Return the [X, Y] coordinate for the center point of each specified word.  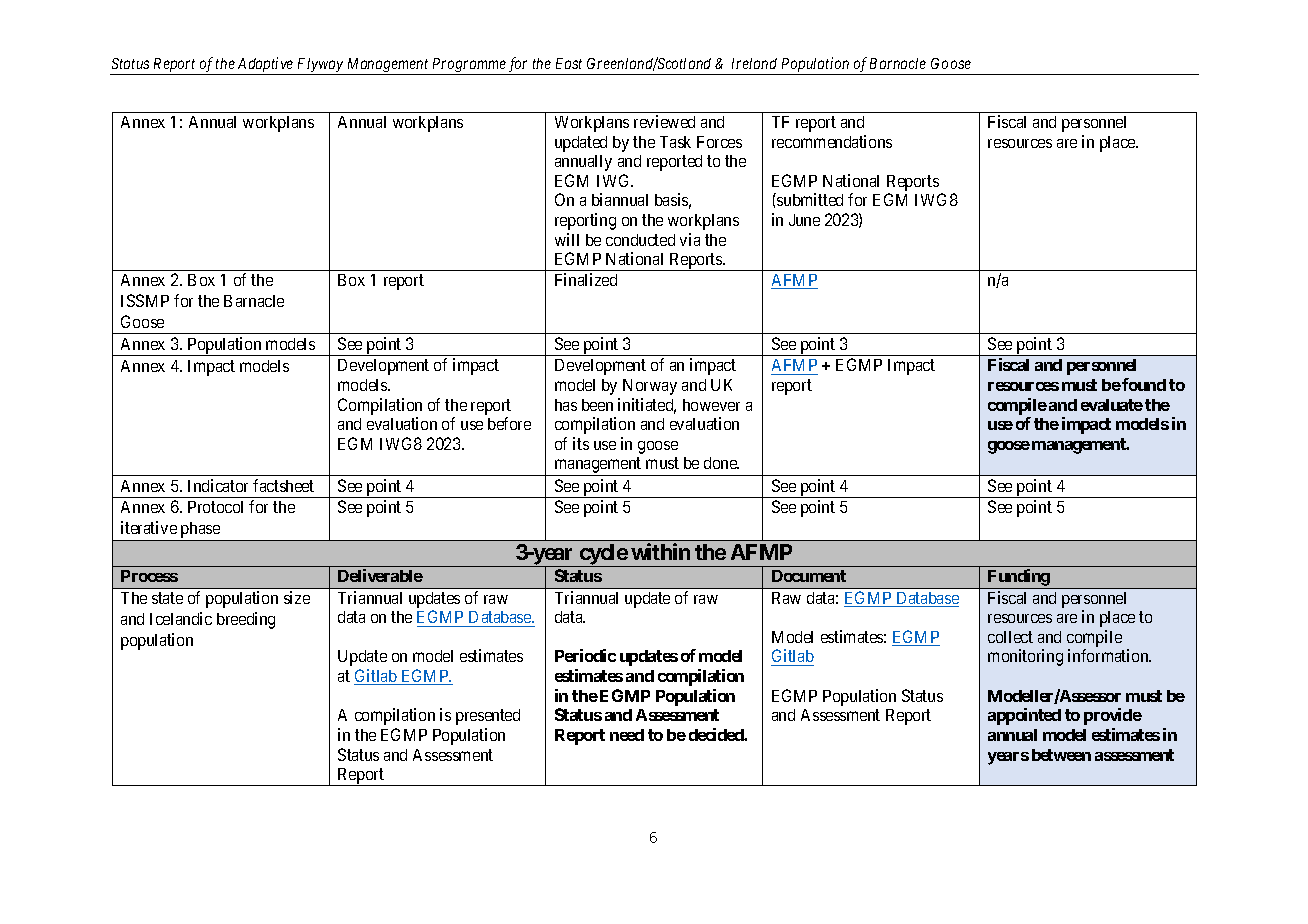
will [567, 239]
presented [488, 717]
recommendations [832, 141]
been [597, 405]
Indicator [218, 485]
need [627, 735]
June [804, 220]
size [297, 597]
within [660, 551]
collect [1010, 637]
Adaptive [266, 66]
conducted [640, 240]
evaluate [1112, 405]
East [569, 63]
